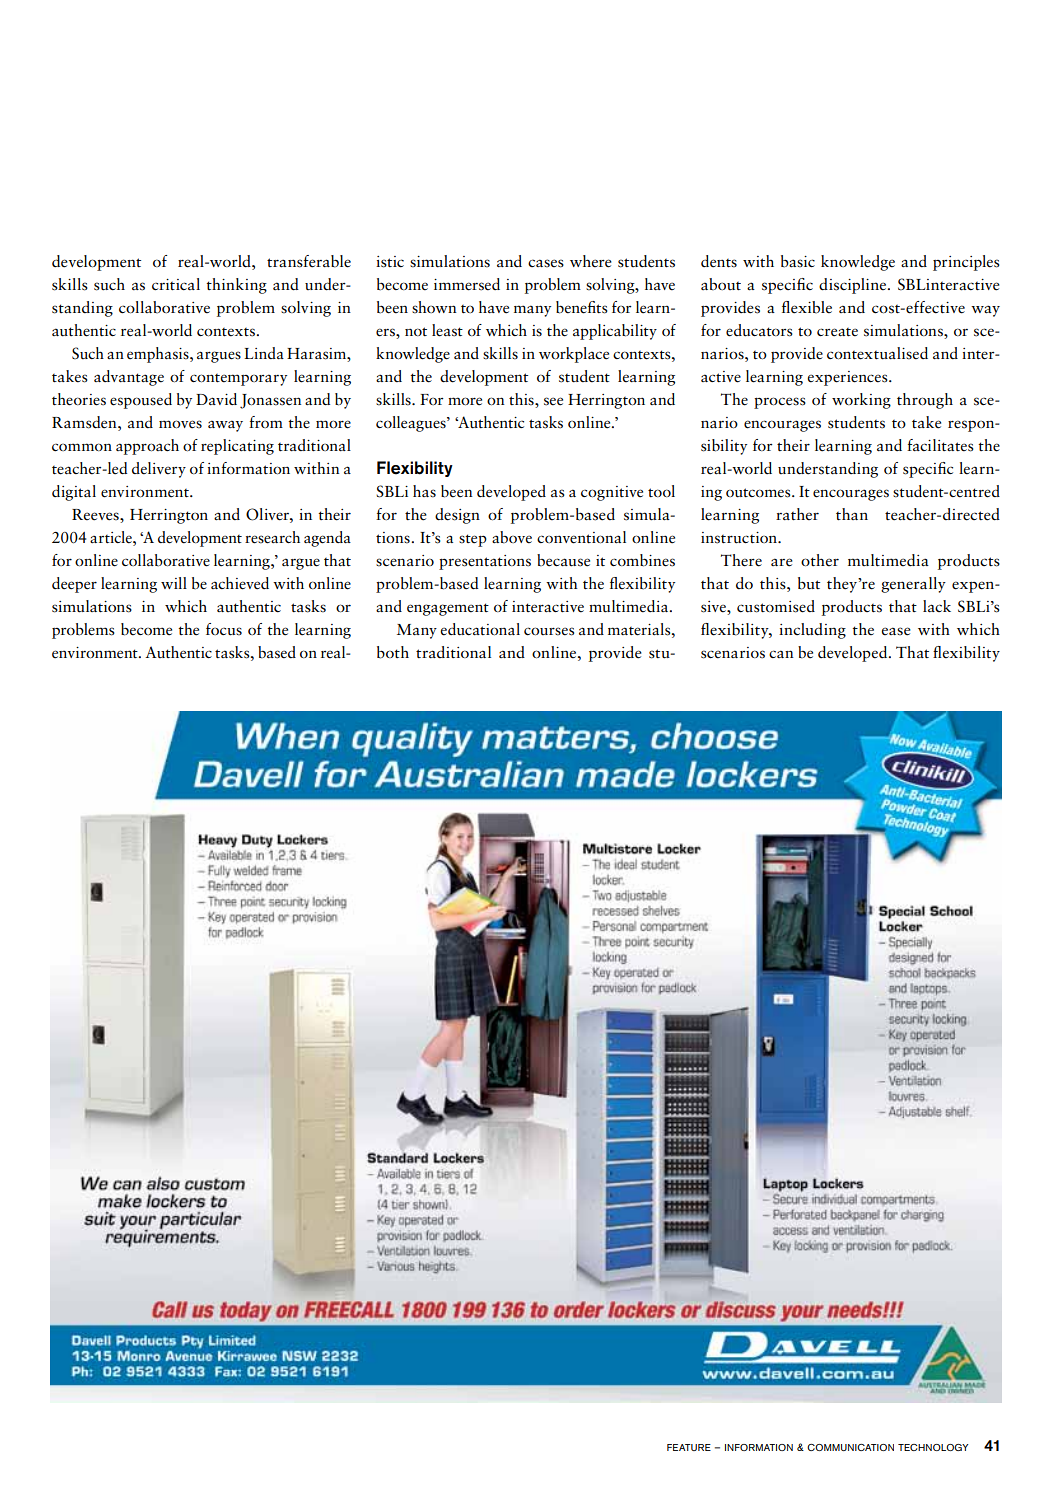  What do you see at coordinates (176, 284) in the screenshot?
I see `critical` at bounding box center [176, 284].
